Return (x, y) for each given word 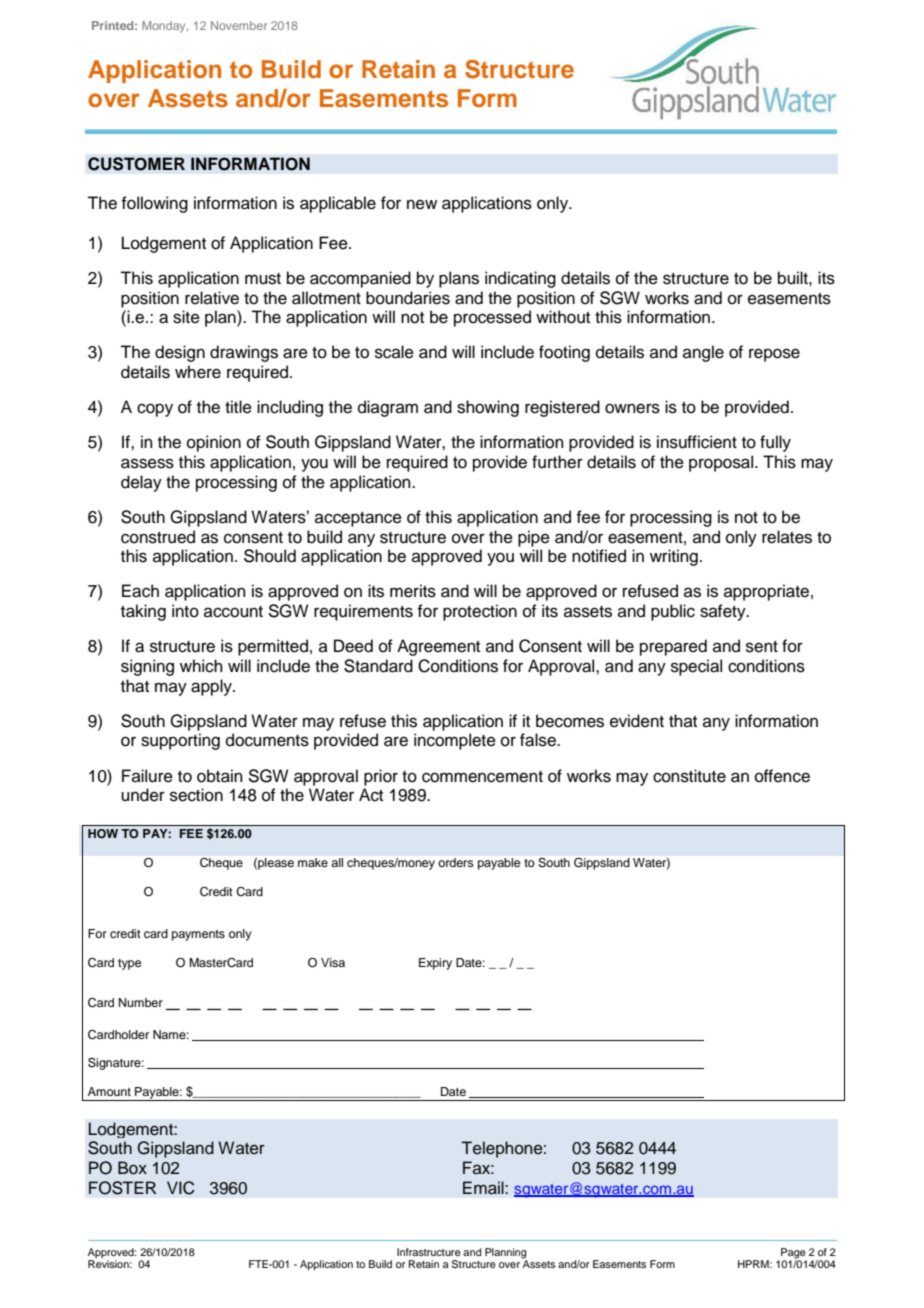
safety (724, 612)
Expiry (435, 964)
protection (480, 612)
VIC (181, 1188)
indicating (520, 279)
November (239, 25)
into (185, 611)
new (422, 204)
